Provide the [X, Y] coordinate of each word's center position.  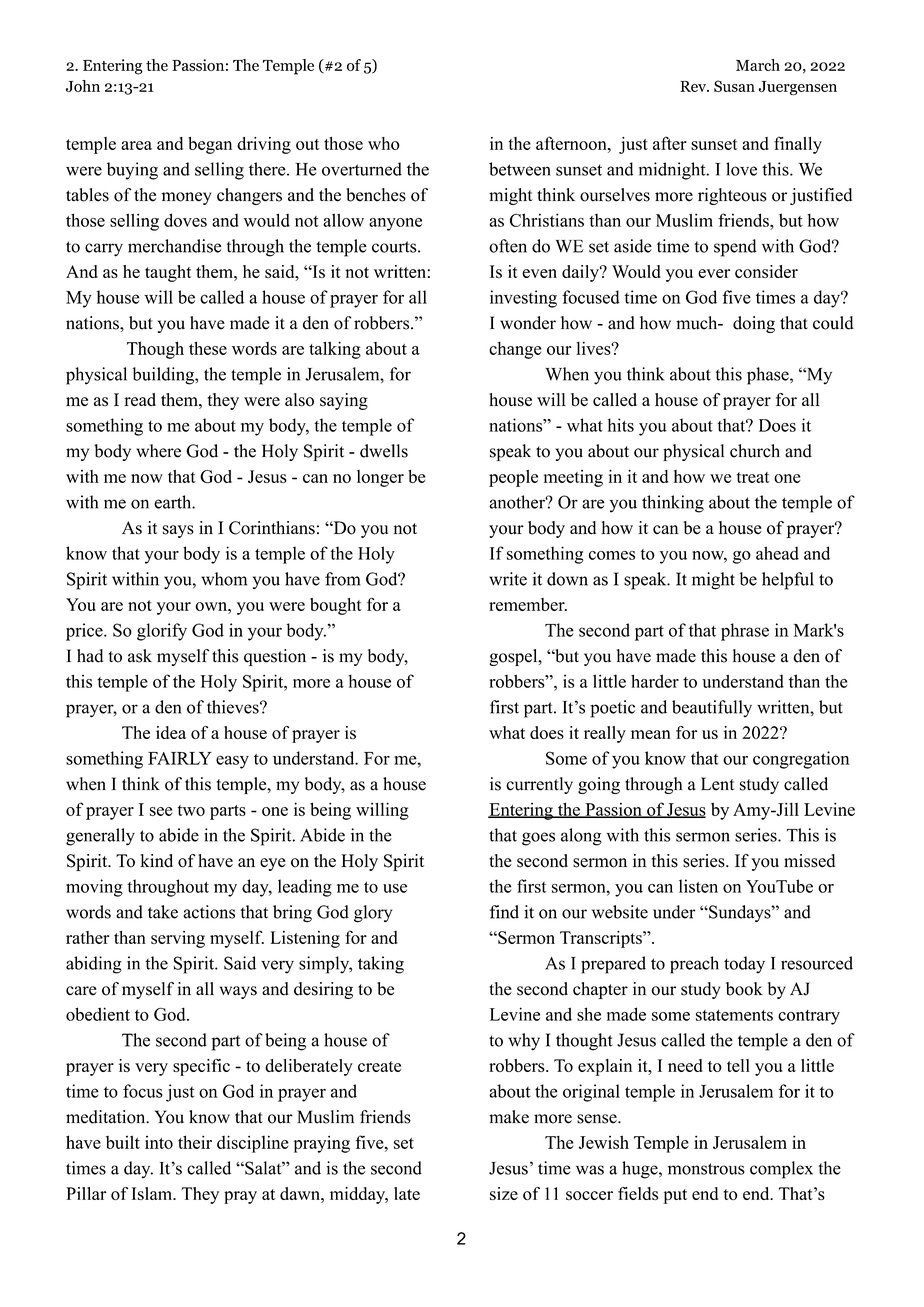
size [504, 1193]
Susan [734, 86]
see [161, 811]
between [519, 169]
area [136, 145]
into [159, 1142]
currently [539, 785]
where [158, 451]
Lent [717, 784]
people [513, 478]
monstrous [706, 1169]
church [755, 451]
